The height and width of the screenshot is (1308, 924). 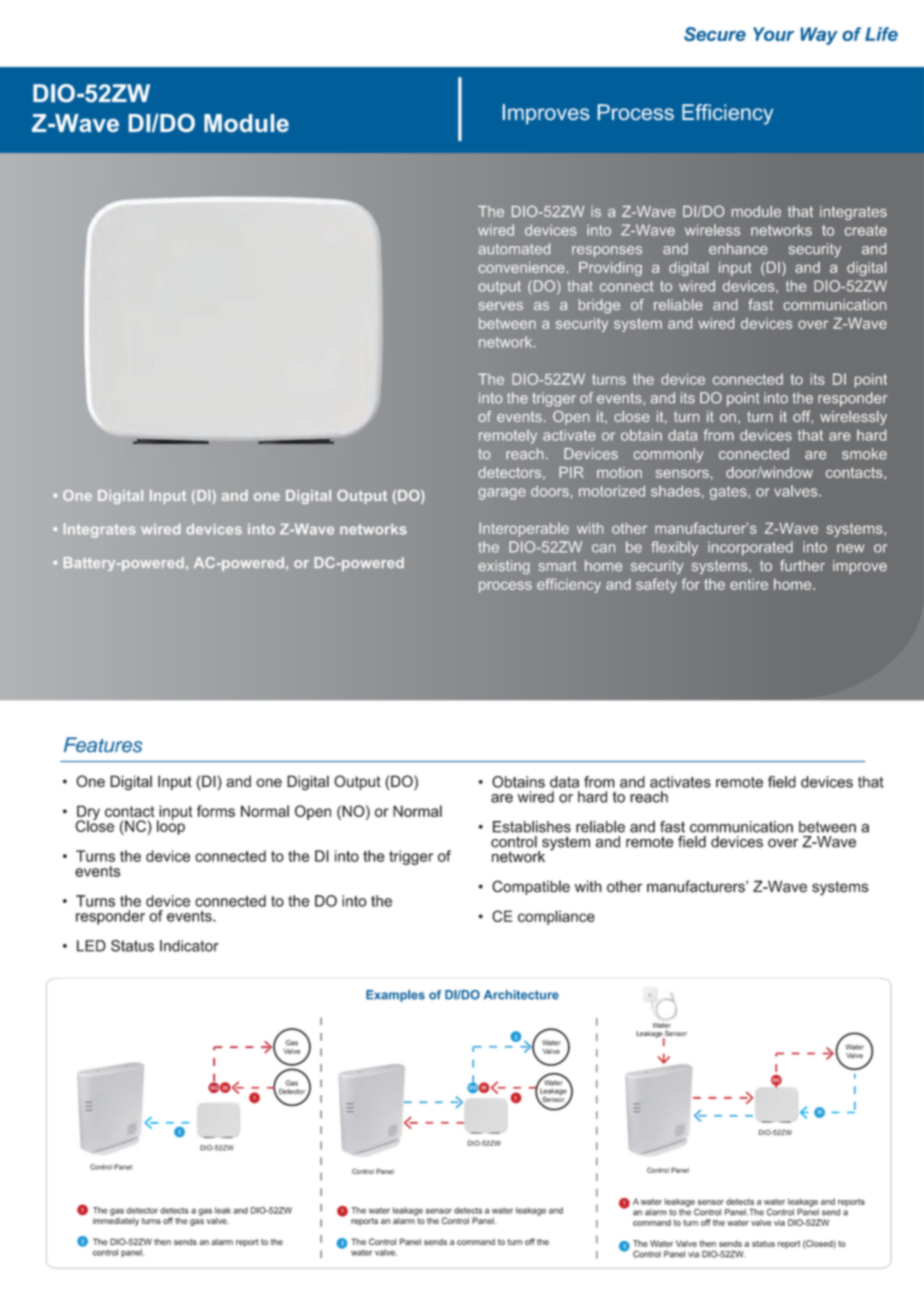 I want to click on immediately, so click(x=116, y=1220).
